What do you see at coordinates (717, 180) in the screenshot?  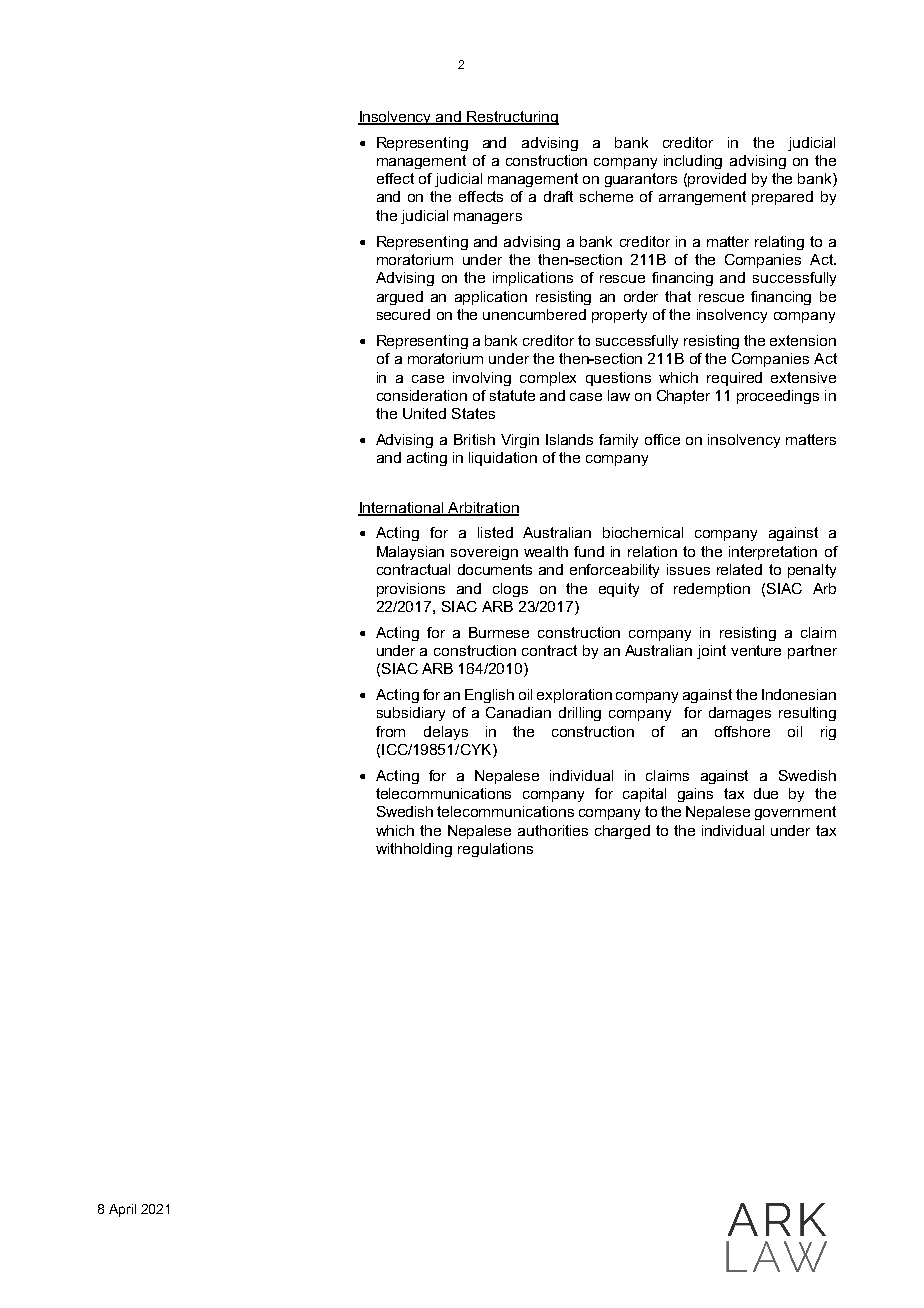 I see `provided` at bounding box center [717, 180].
